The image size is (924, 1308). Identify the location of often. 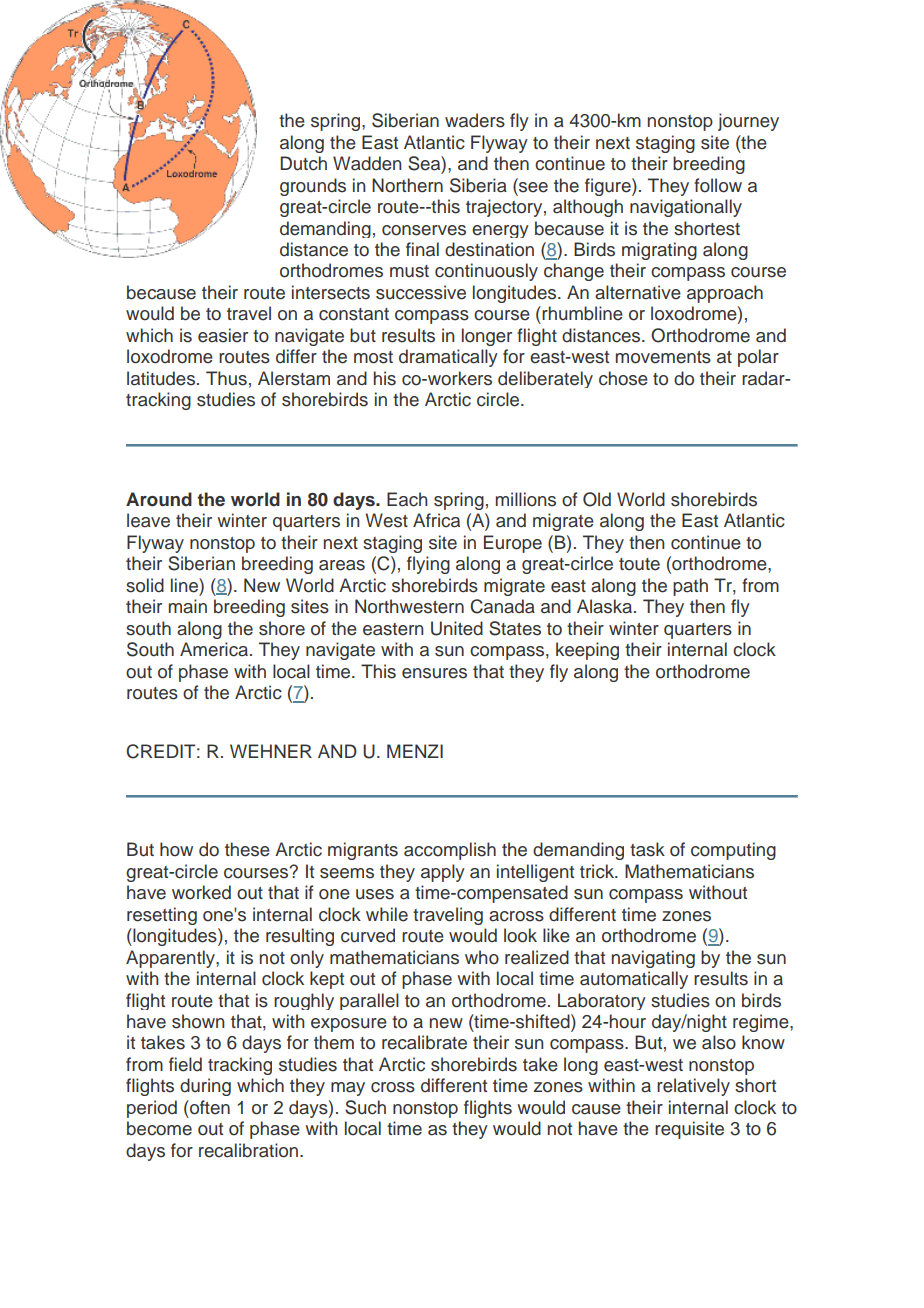
(209, 1107).
